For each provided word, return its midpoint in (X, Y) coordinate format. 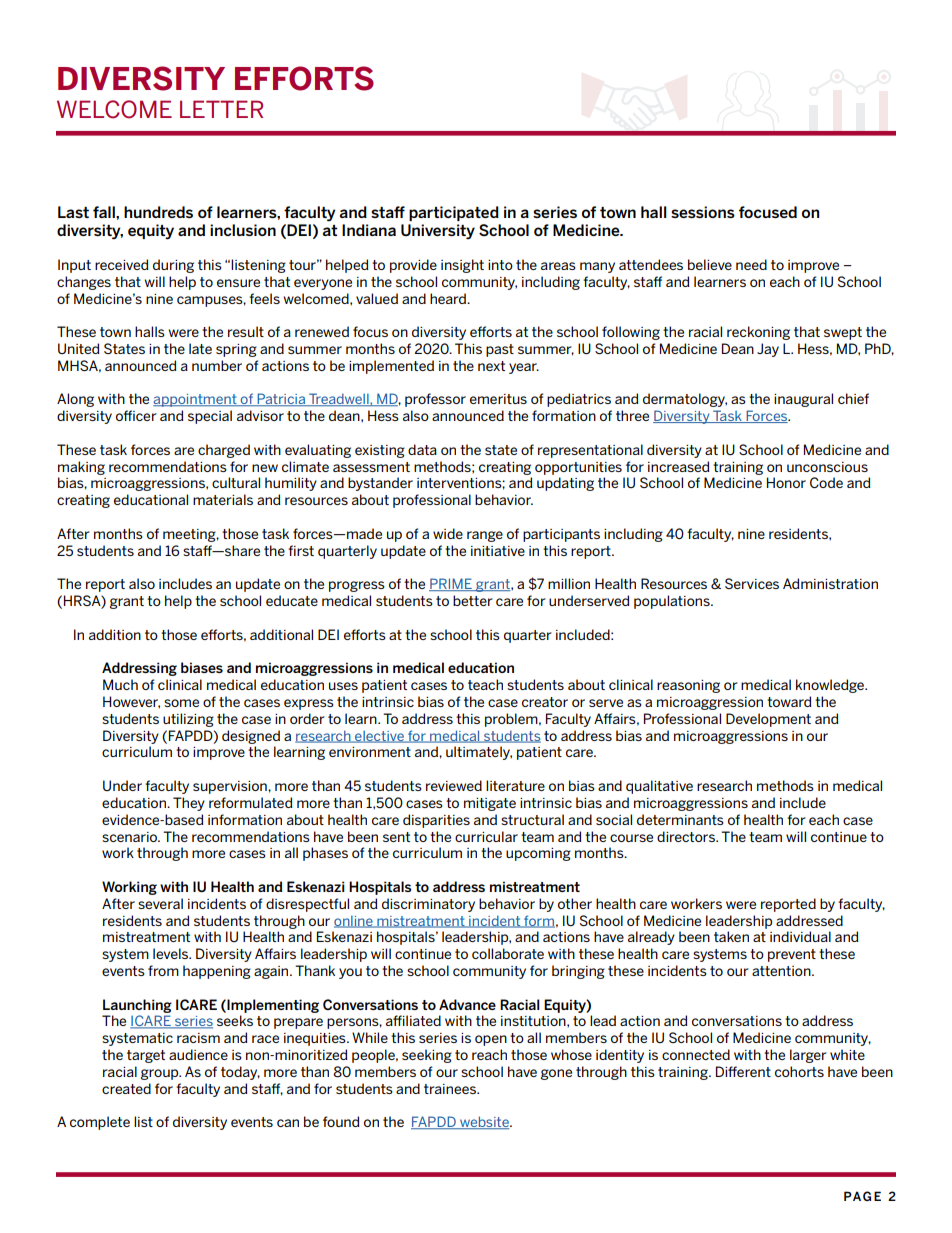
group (161, 1074)
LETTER (221, 109)
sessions (703, 212)
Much (120, 684)
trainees (451, 1089)
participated (454, 213)
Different (743, 1071)
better (472, 600)
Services (752, 583)
